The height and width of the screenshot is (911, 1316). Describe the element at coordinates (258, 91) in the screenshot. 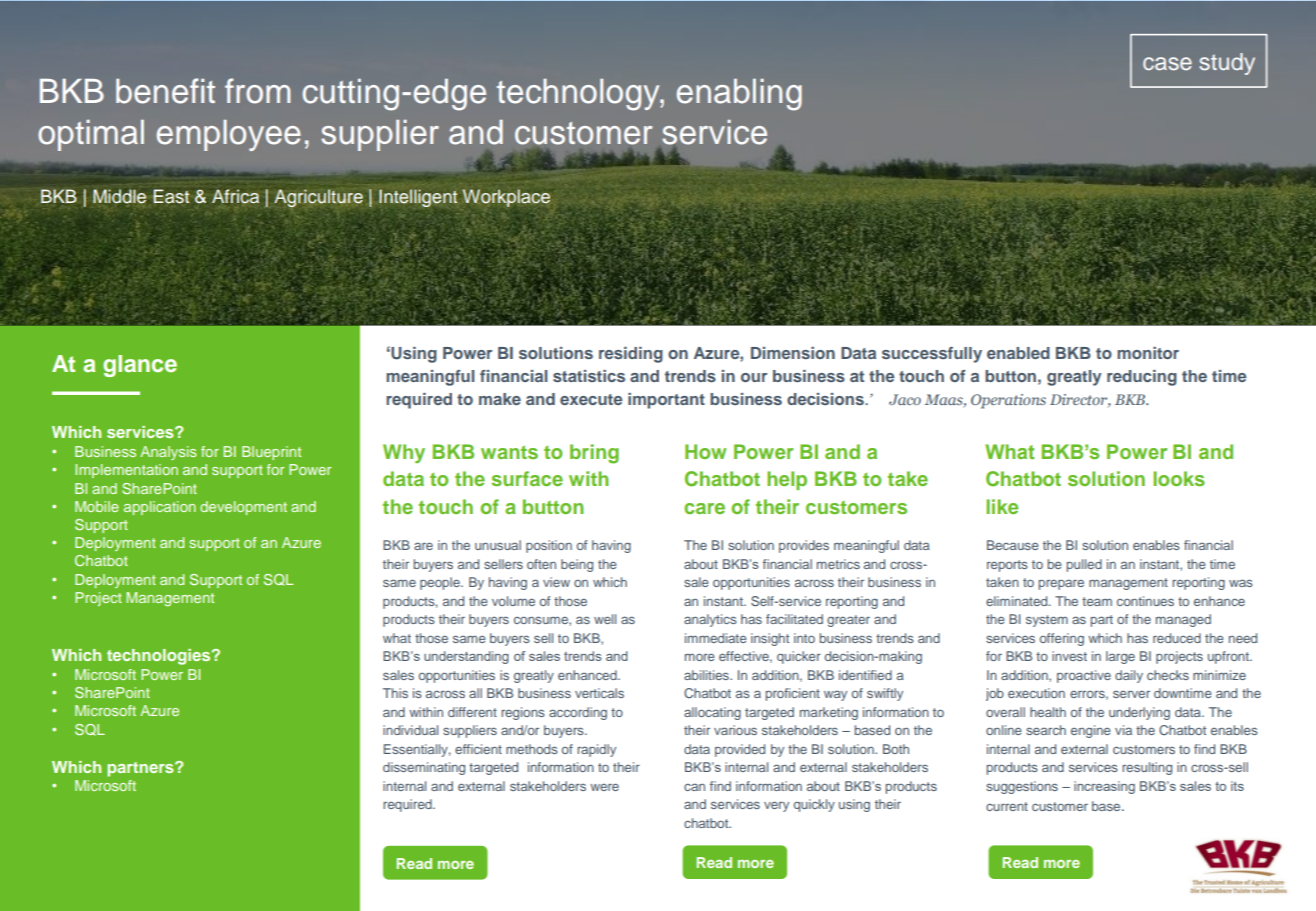

I see `from` at that location.
